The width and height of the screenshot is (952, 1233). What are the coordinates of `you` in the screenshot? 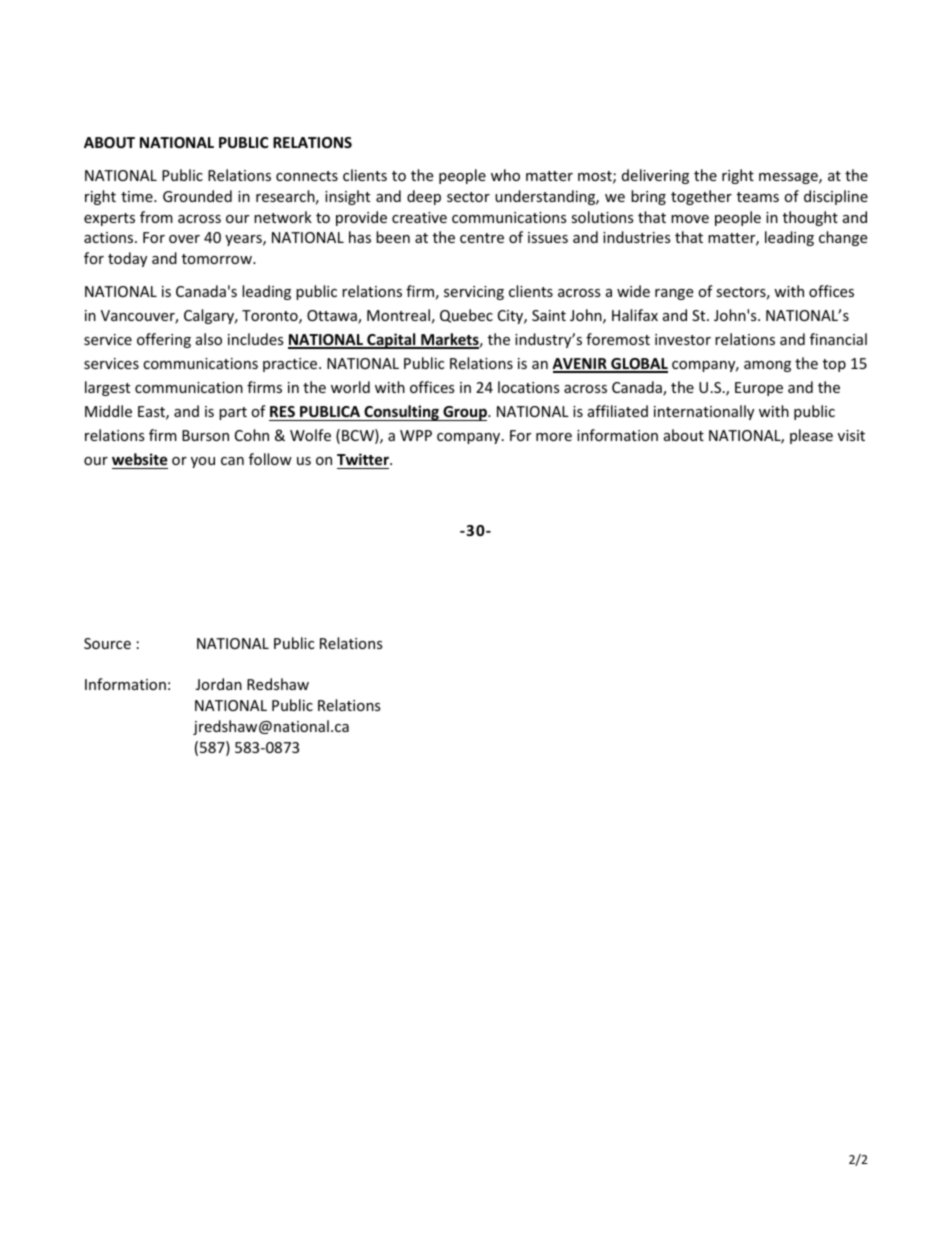 It's located at (203, 462).
